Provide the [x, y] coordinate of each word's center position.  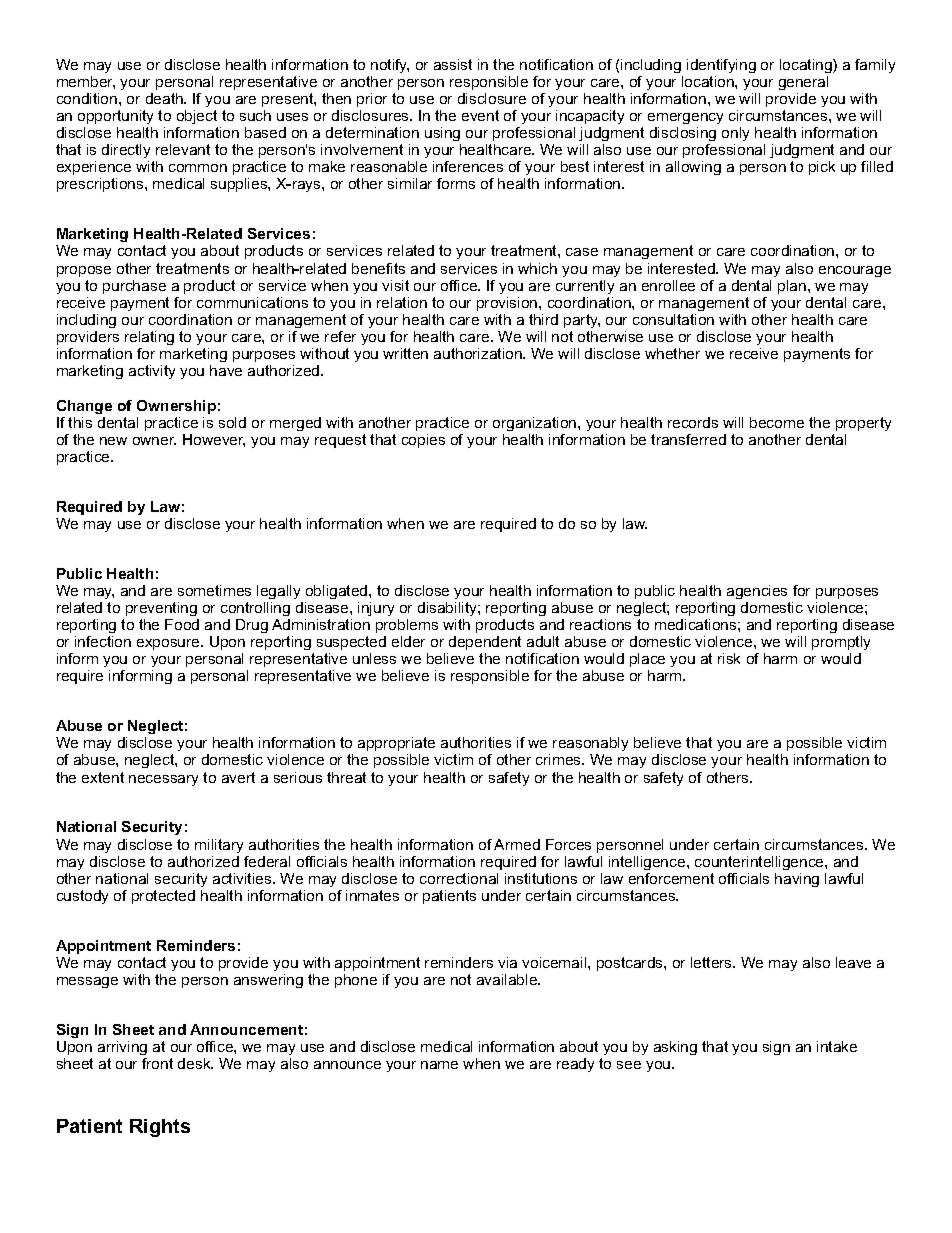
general [803, 83]
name [439, 1065]
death [165, 98]
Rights [160, 1128]
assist [453, 64]
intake [837, 1046]
